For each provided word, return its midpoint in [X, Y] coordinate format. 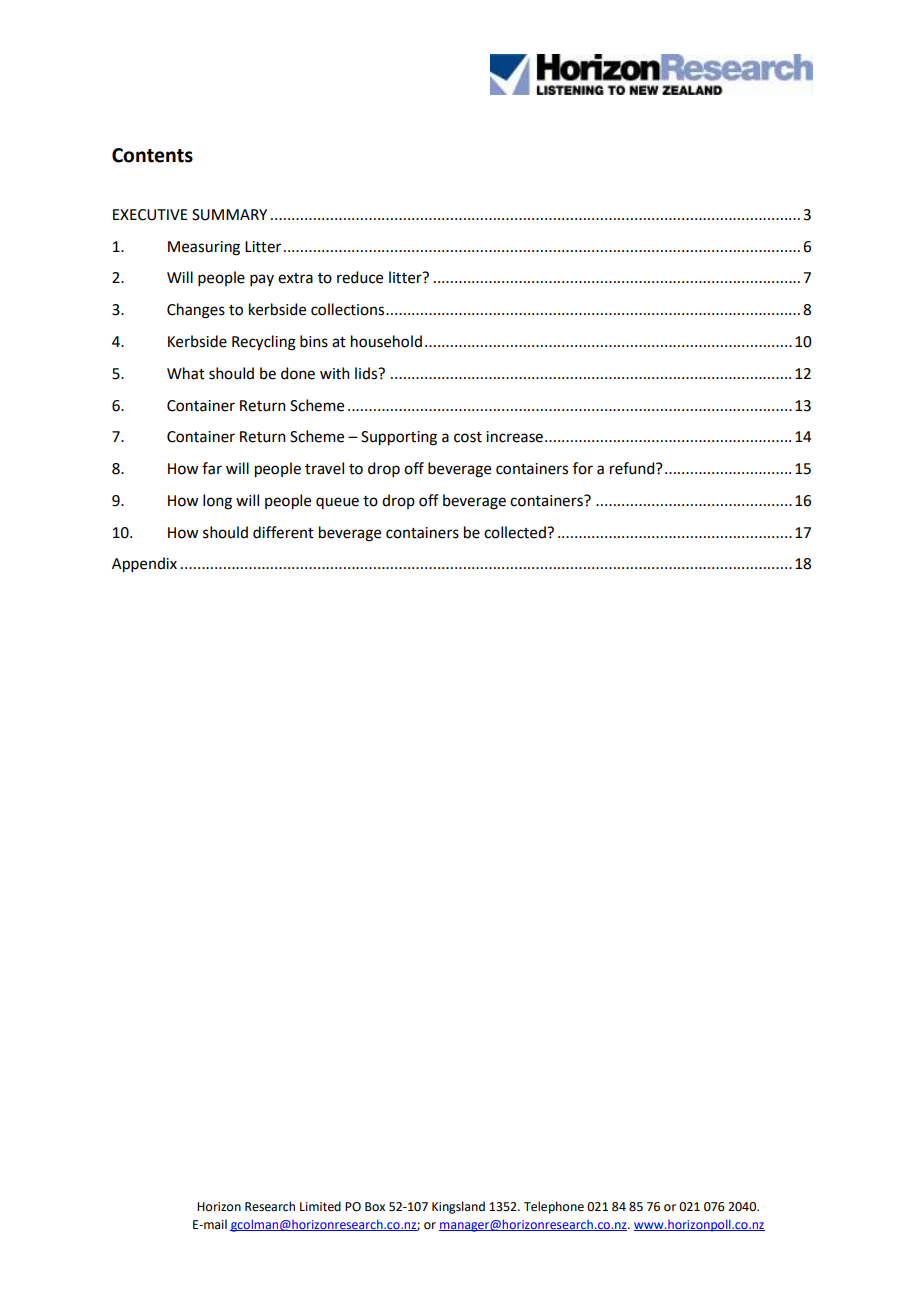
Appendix [144, 565]
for [583, 468]
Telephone [554, 1207]
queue [337, 503]
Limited [320, 1206]
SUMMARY [229, 215]
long [217, 502]
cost [468, 437]
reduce [360, 277]
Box [375, 1207]
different [283, 532]
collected [516, 532]
